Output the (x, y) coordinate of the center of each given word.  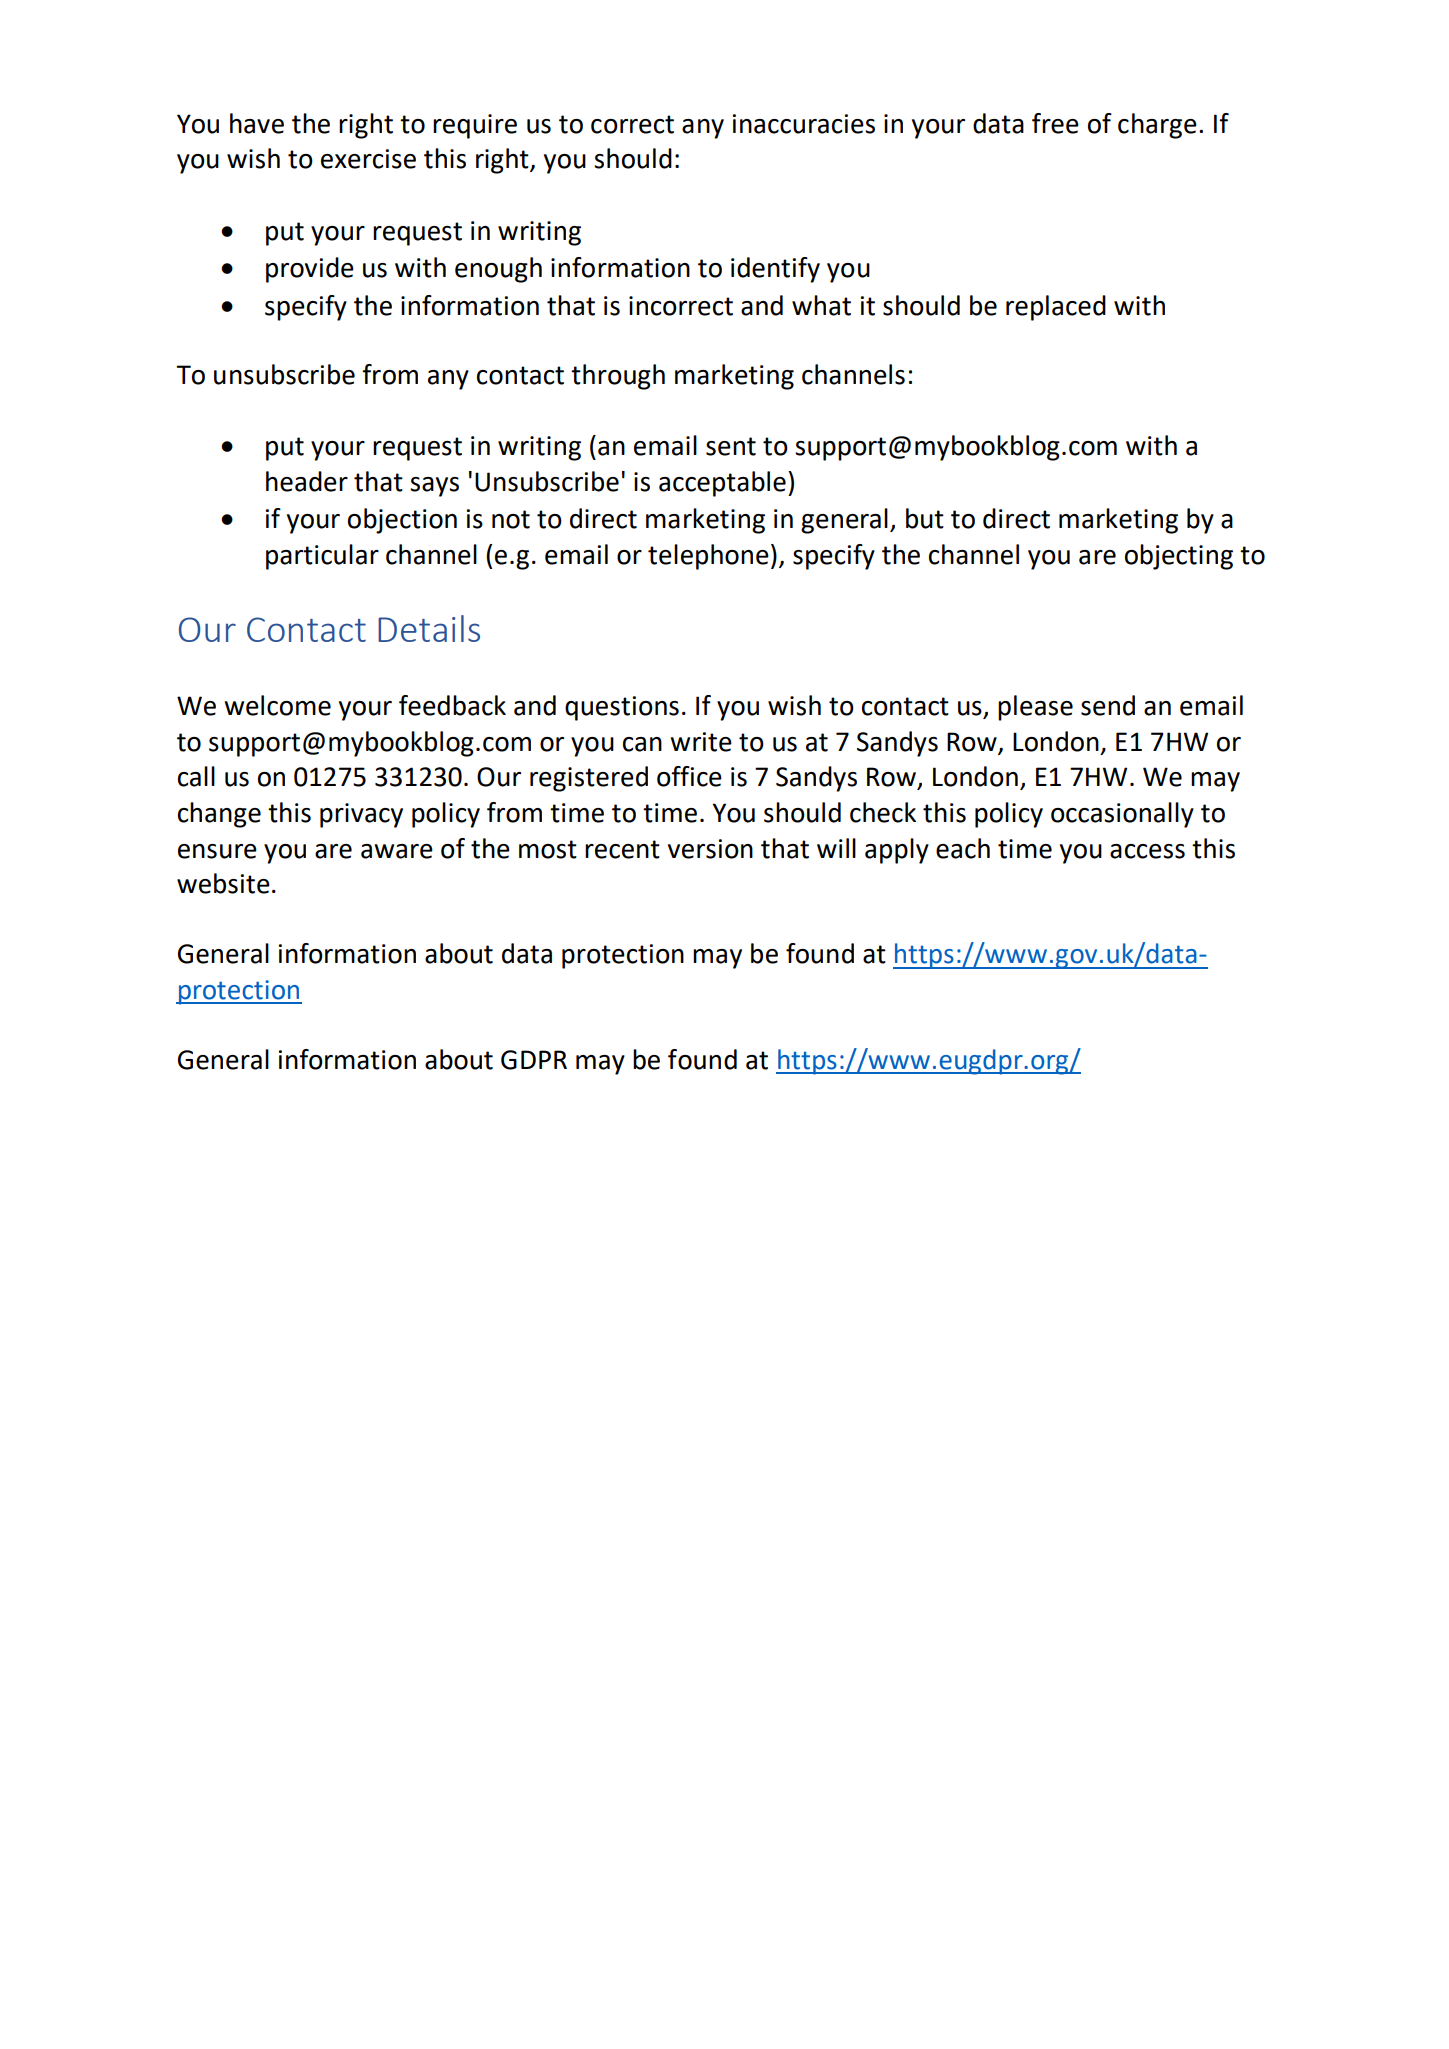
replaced (1056, 308)
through (618, 377)
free (1055, 123)
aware (397, 851)
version (710, 849)
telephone (708, 557)
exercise (368, 159)
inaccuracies (803, 124)
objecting (1179, 557)
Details (429, 628)
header (307, 481)
